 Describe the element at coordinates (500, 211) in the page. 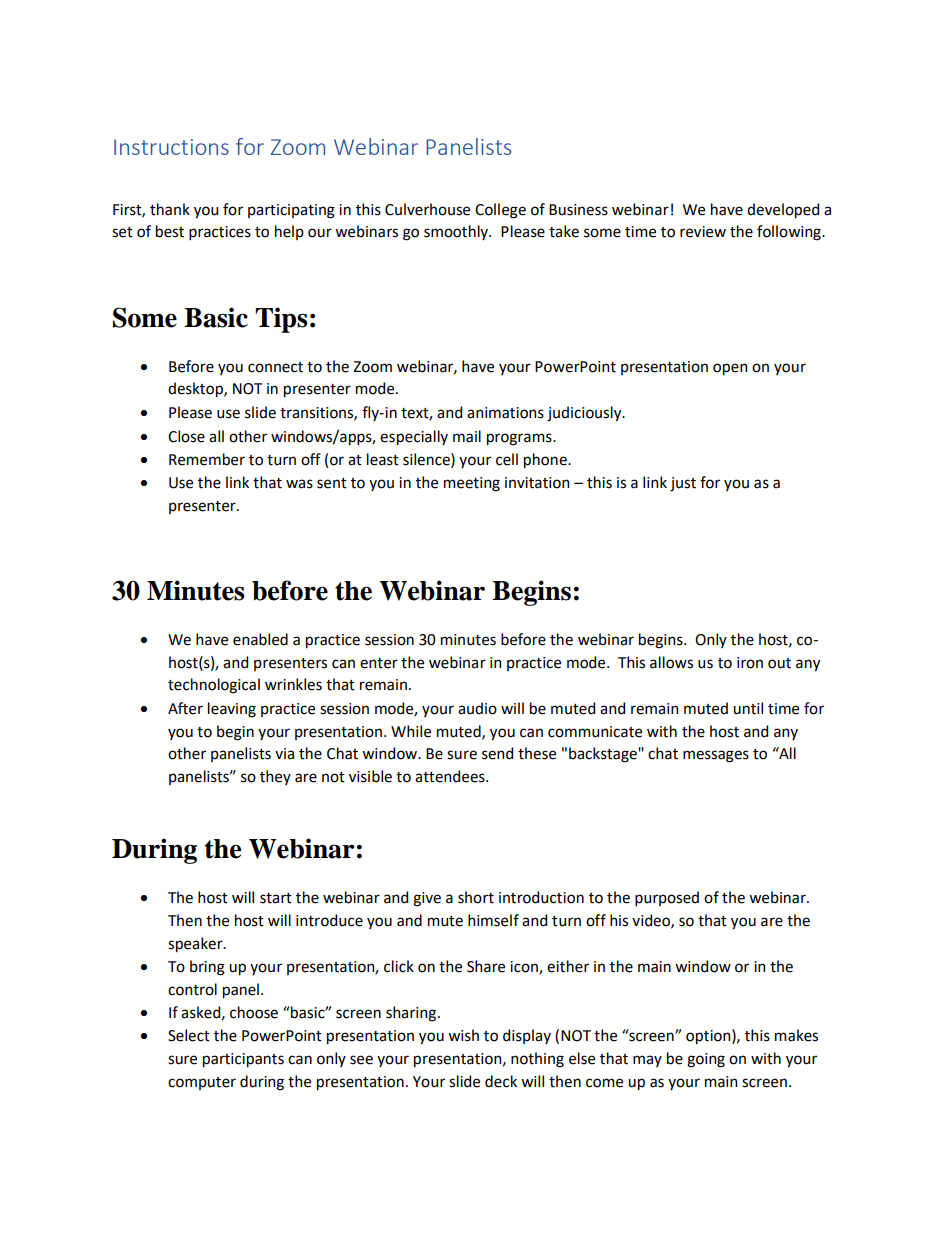

I see `College` at that location.
